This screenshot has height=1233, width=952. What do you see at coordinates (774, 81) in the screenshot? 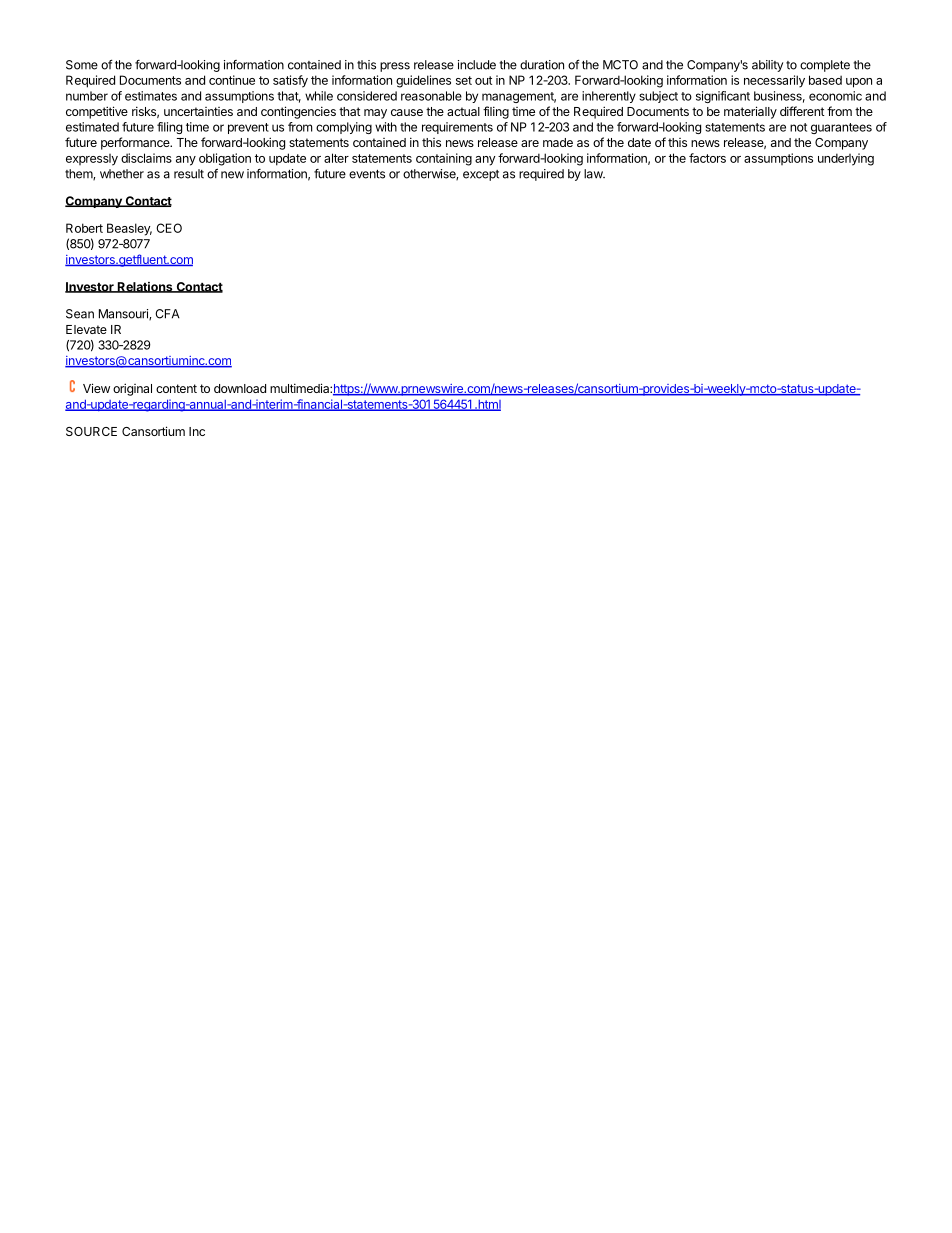
I see `necessarily` at bounding box center [774, 81].
